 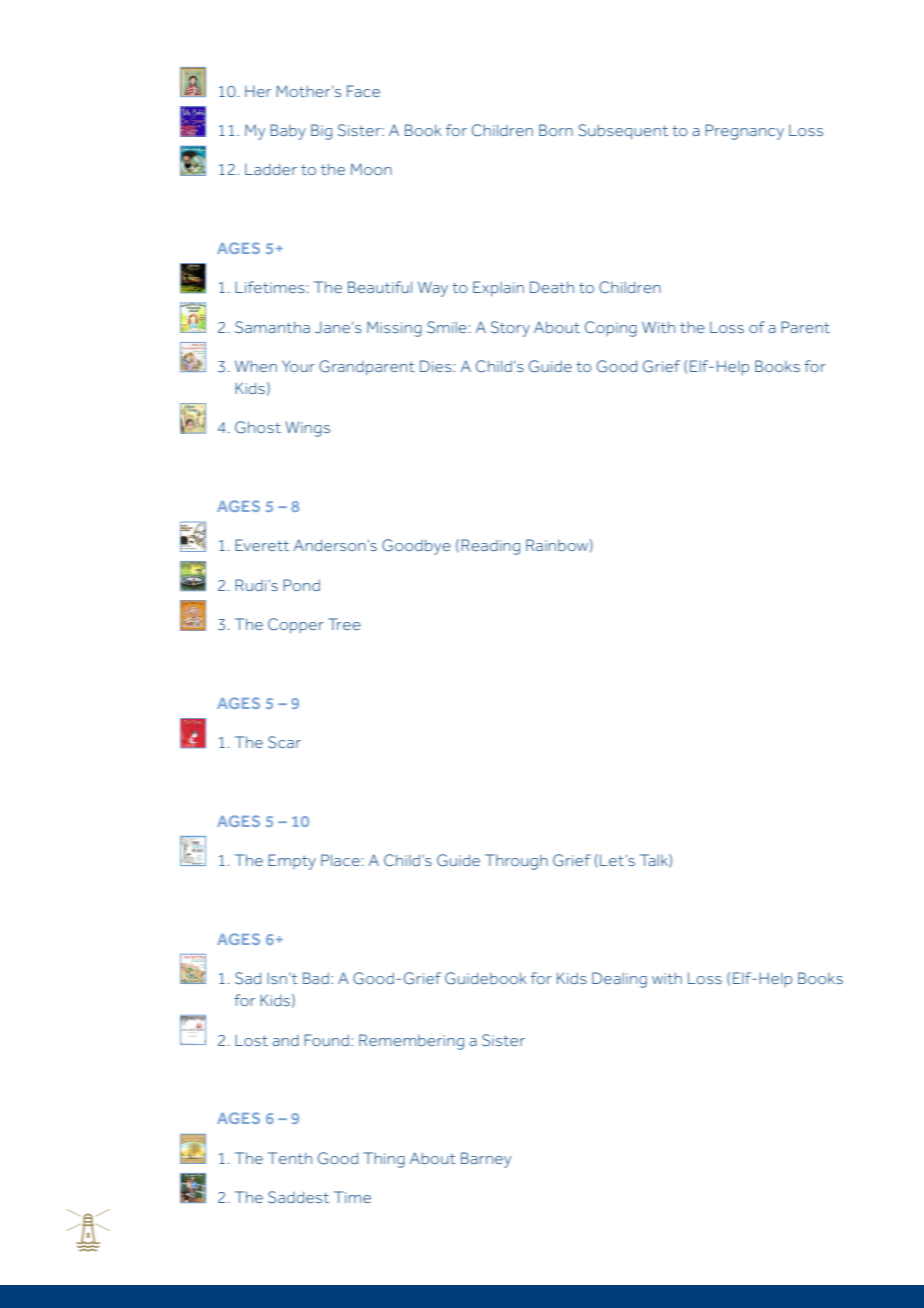 I want to click on Tree, so click(x=344, y=624).
